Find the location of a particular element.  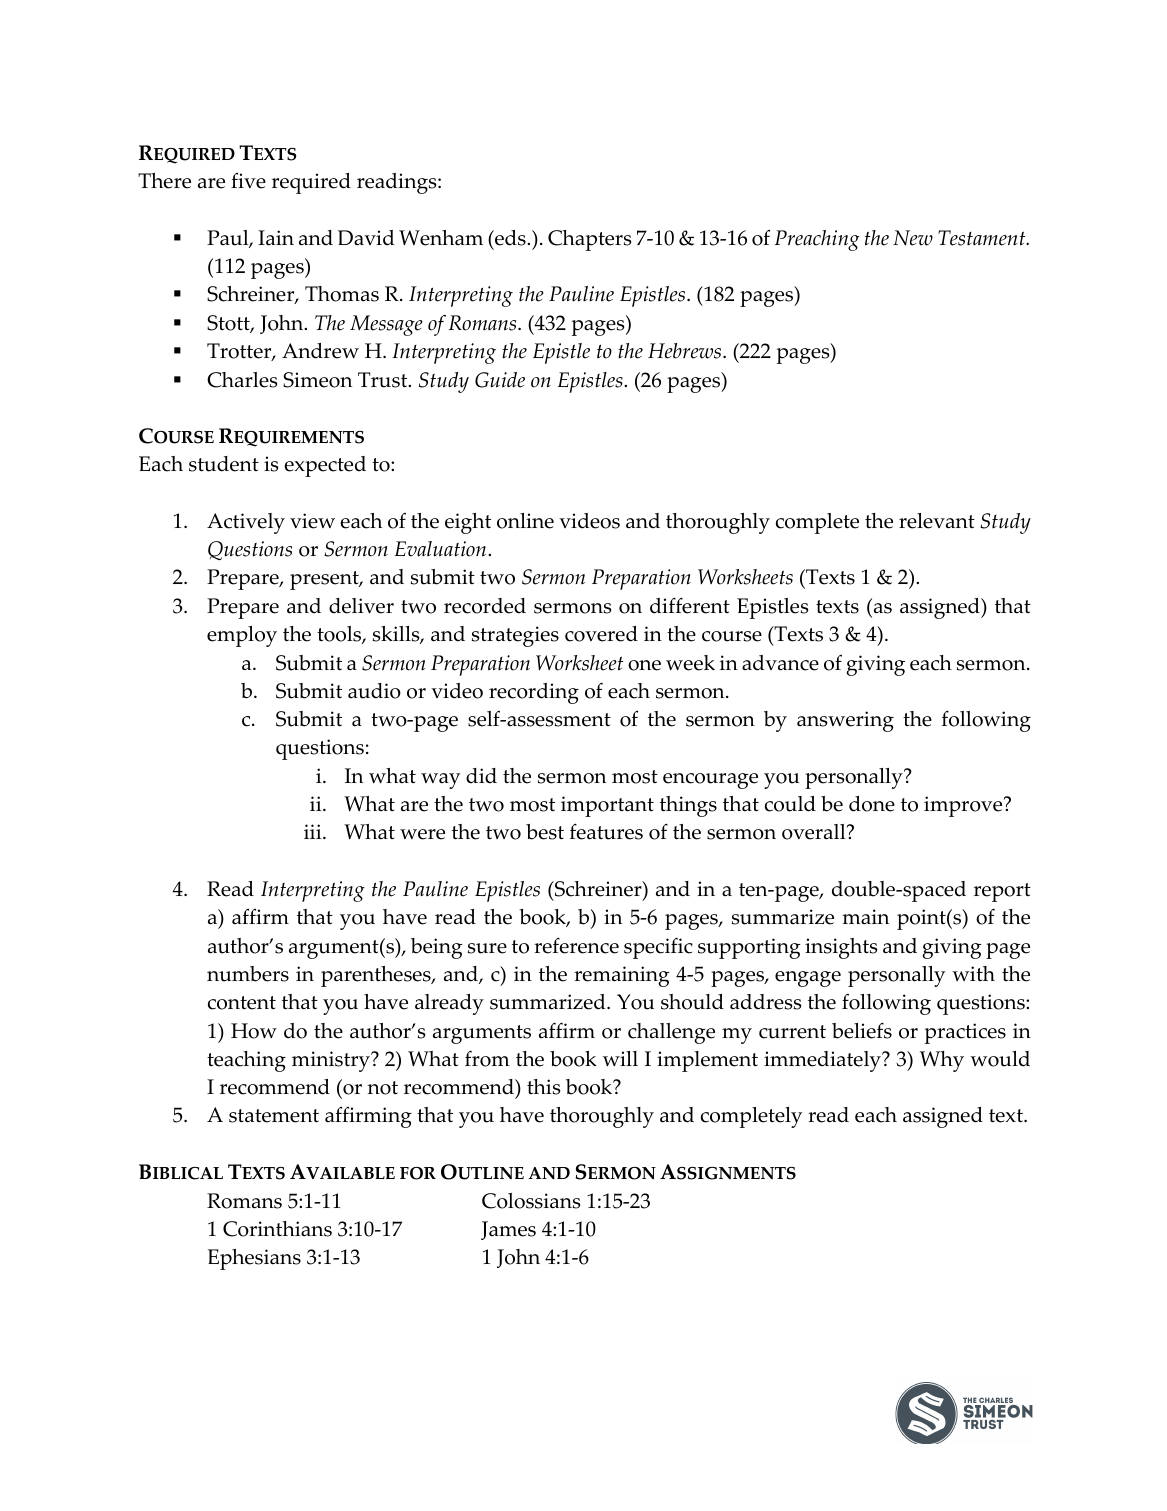

Chapters is located at coordinates (589, 240).
